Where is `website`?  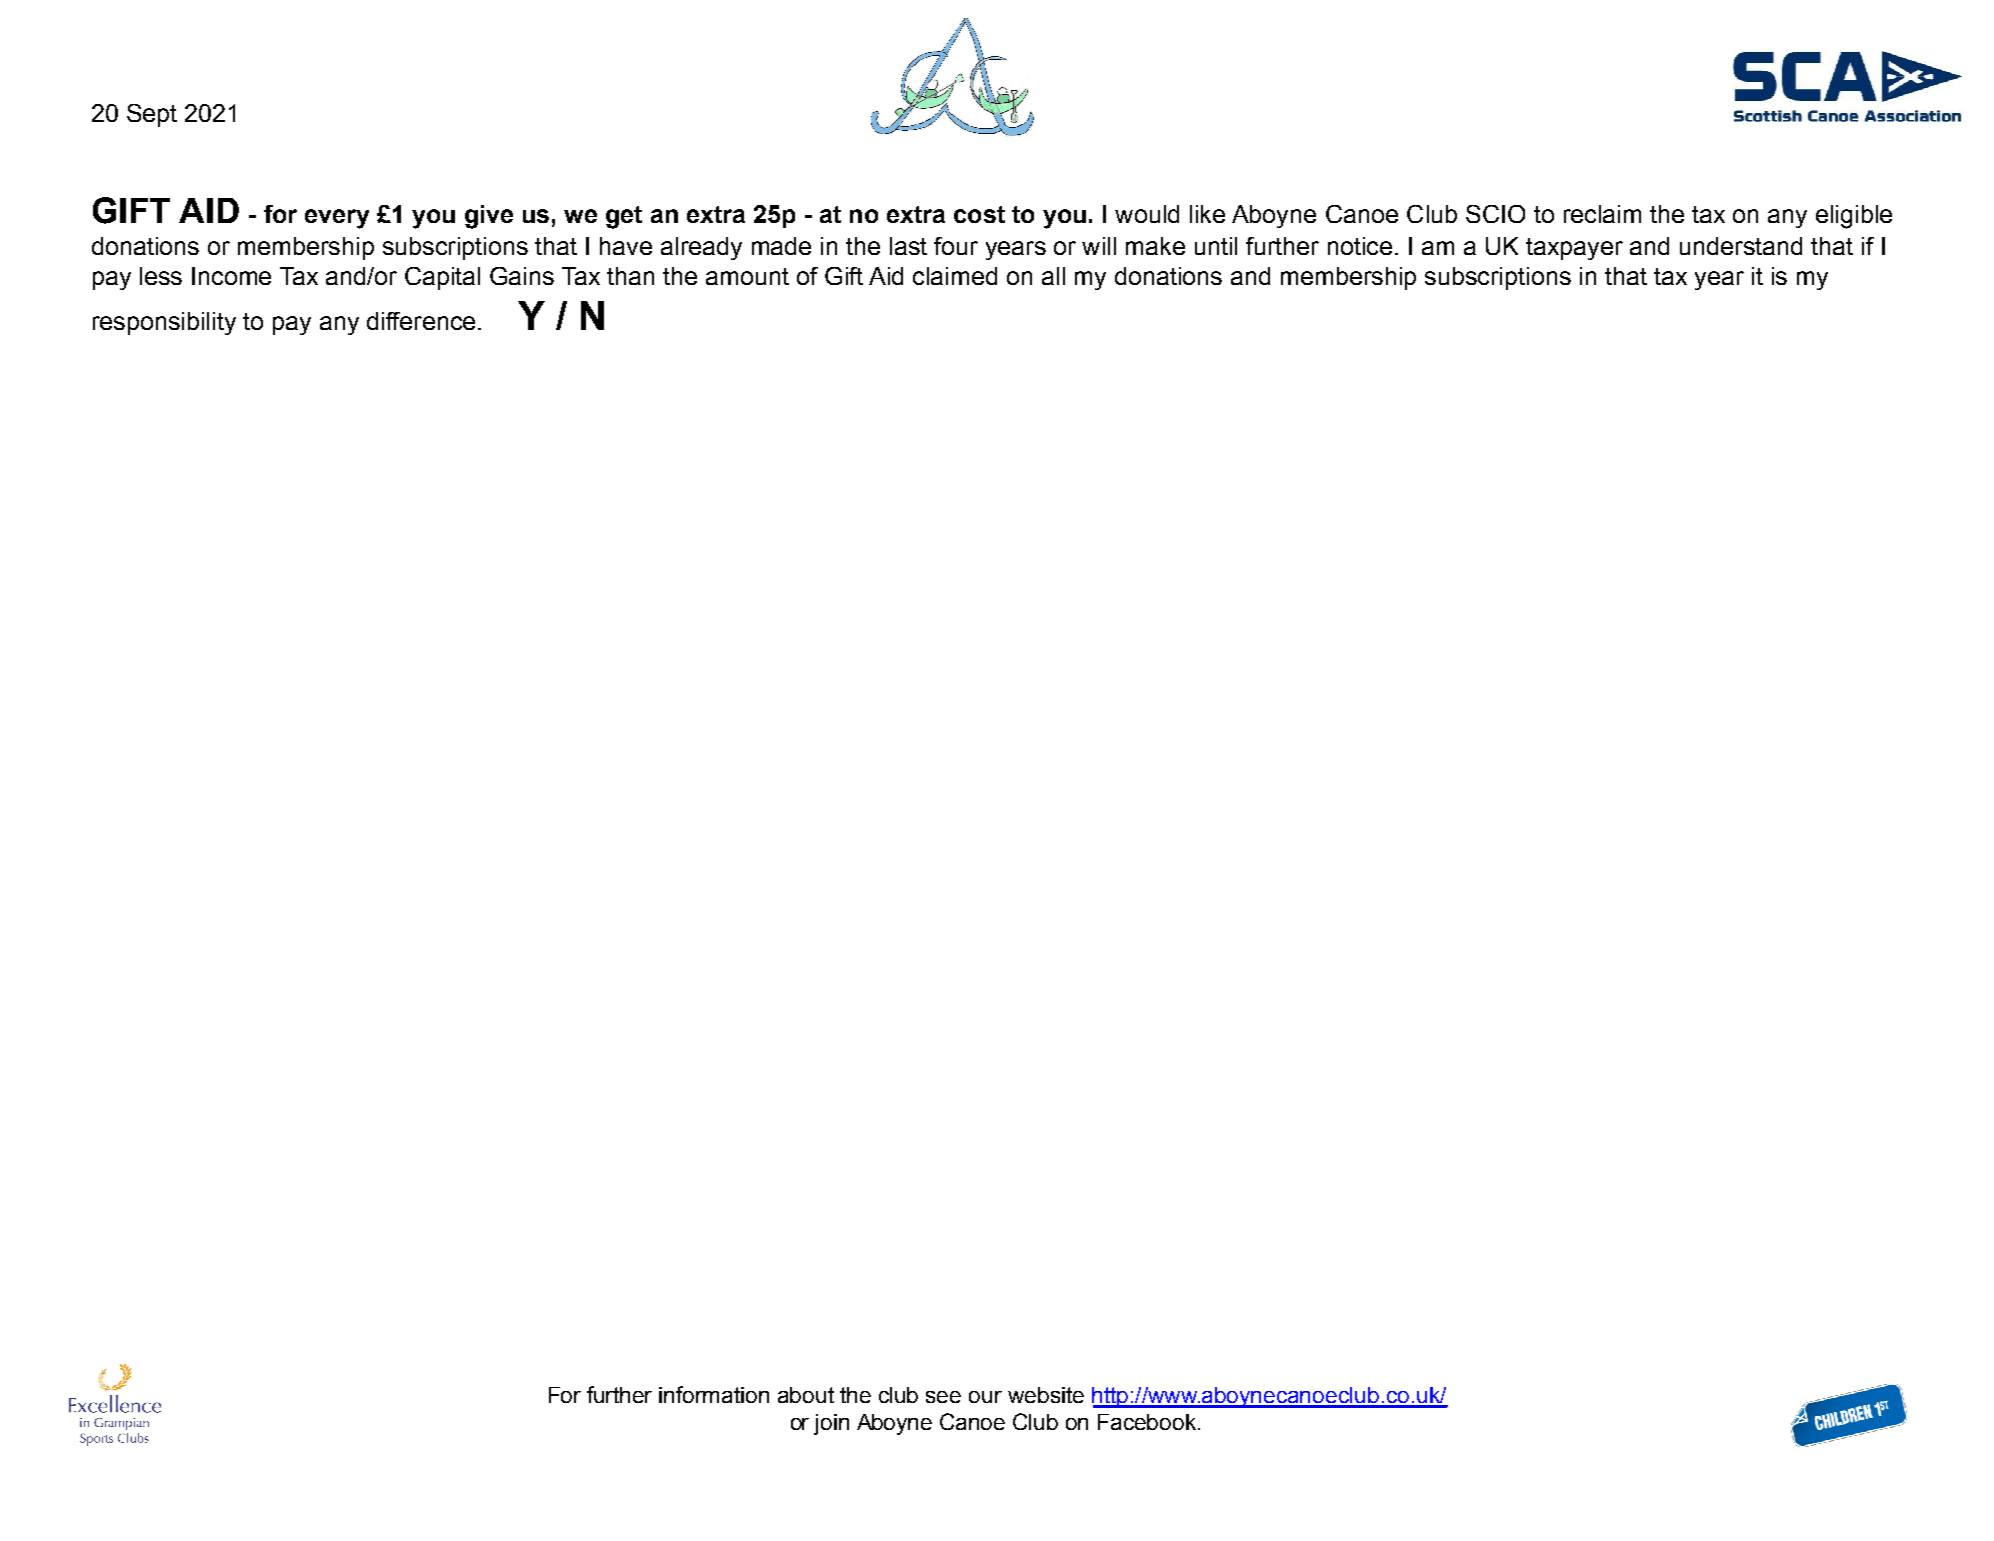
website is located at coordinates (1046, 1395).
